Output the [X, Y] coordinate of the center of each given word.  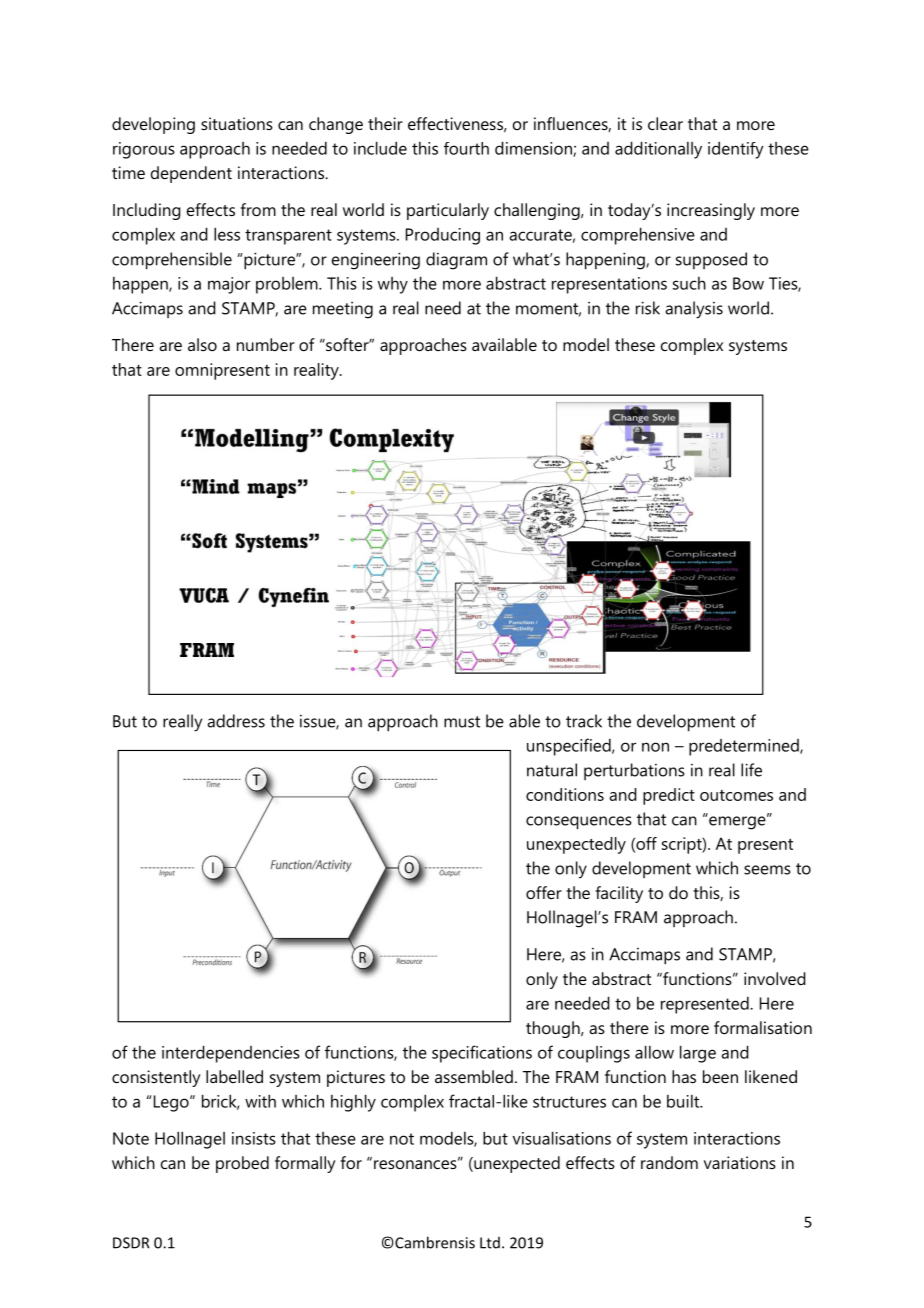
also [202, 344]
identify [736, 150]
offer [544, 892]
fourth [466, 148]
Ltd [490, 1243]
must [462, 722]
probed [242, 1164]
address [236, 721]
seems [767, 870]
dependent [191, 174]
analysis [694, 310]
